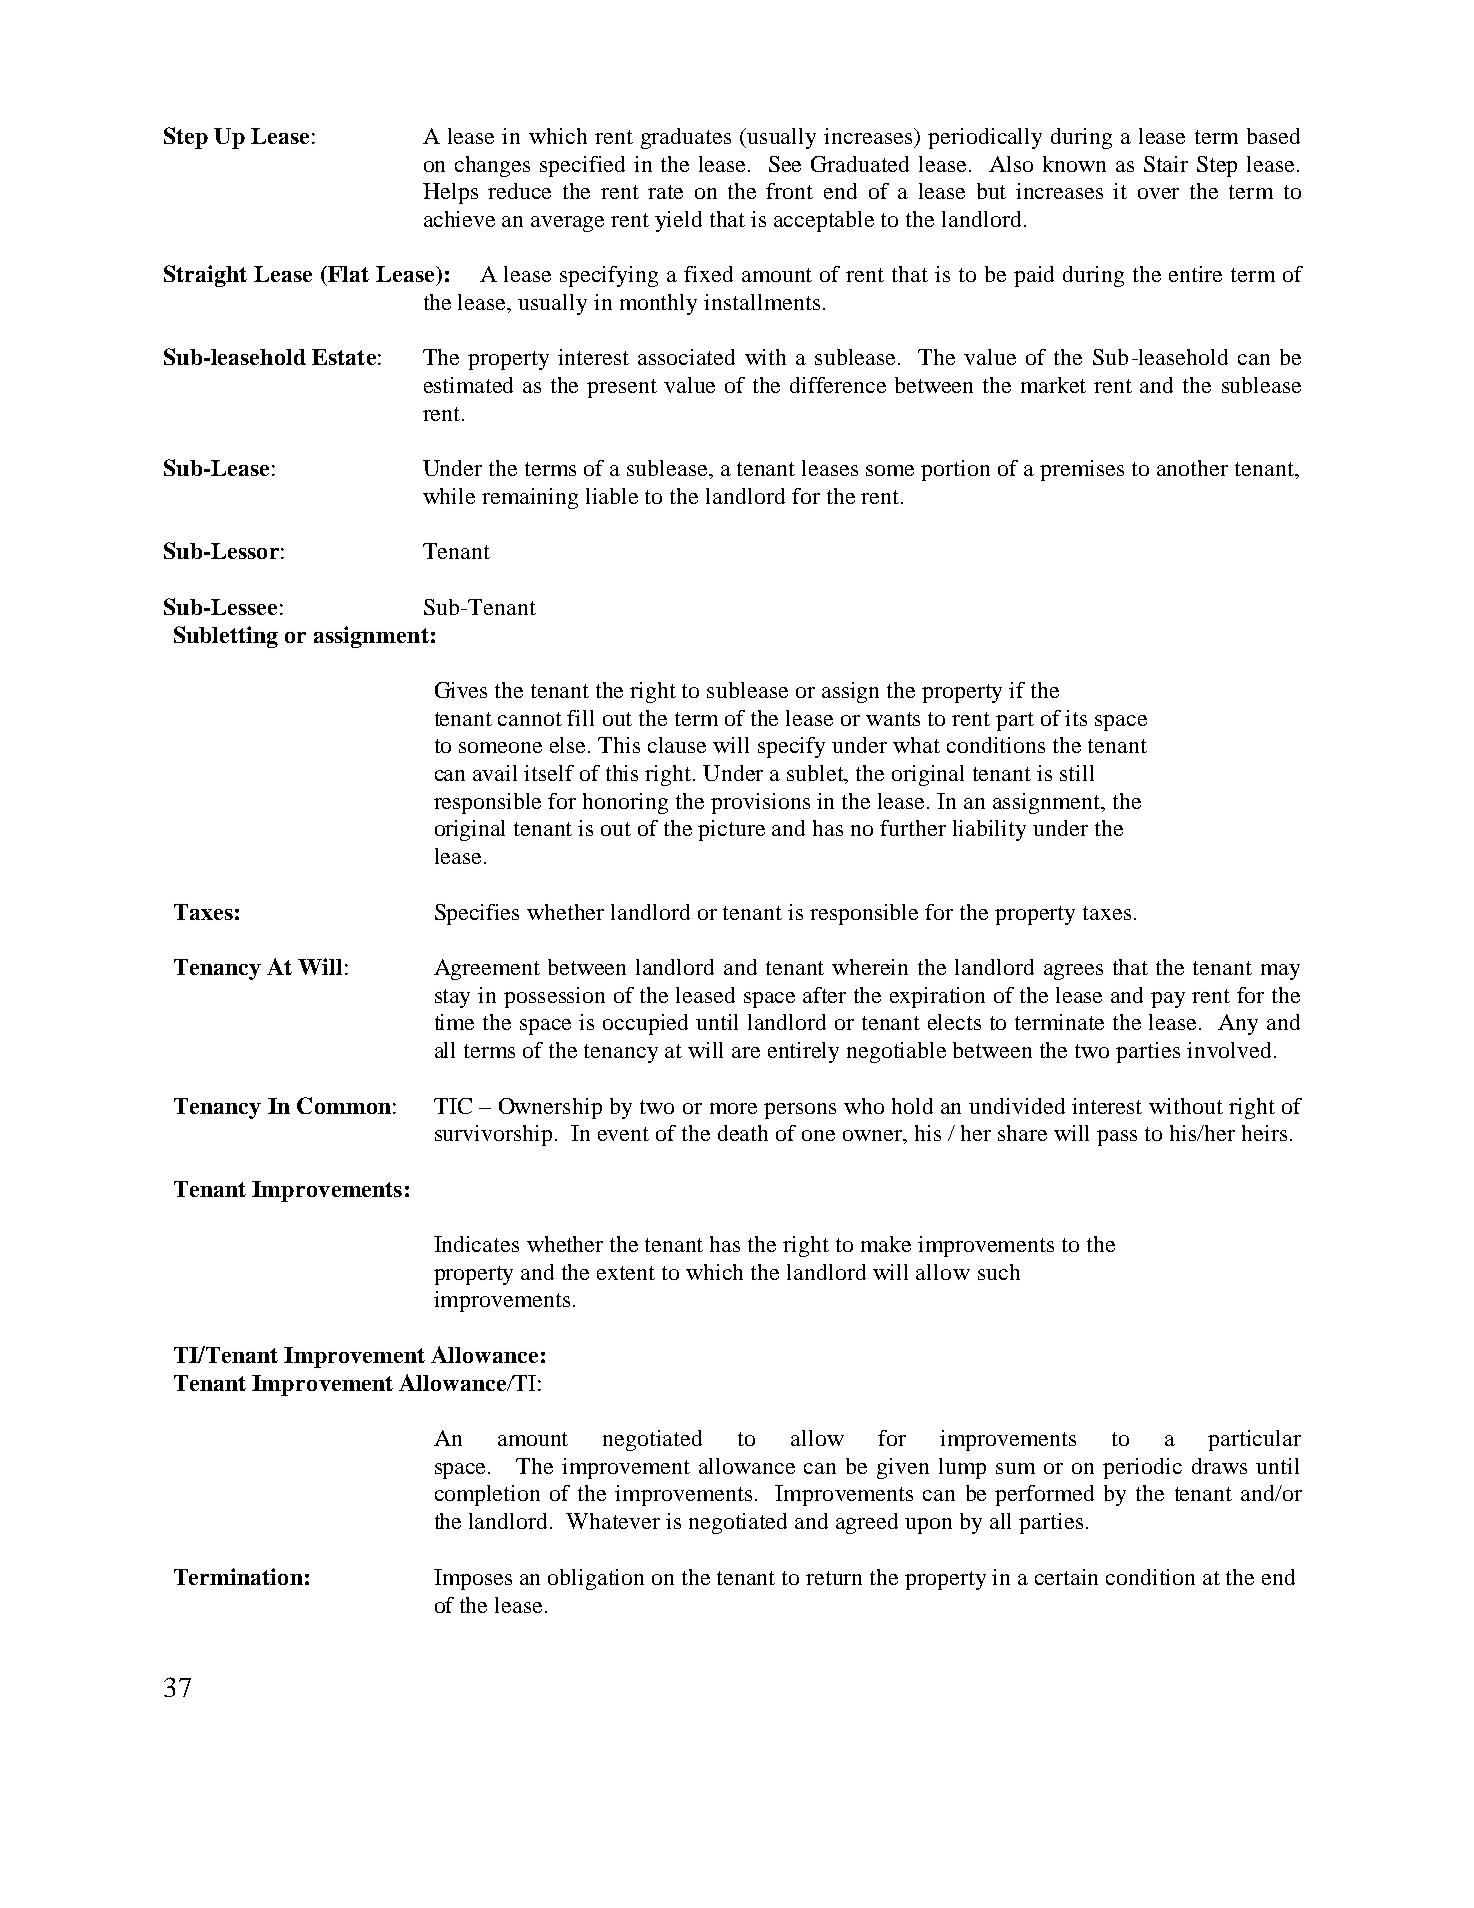 The width and height of the page is (1474, 1908). I want to click on Specifies, so click(477, 914).
